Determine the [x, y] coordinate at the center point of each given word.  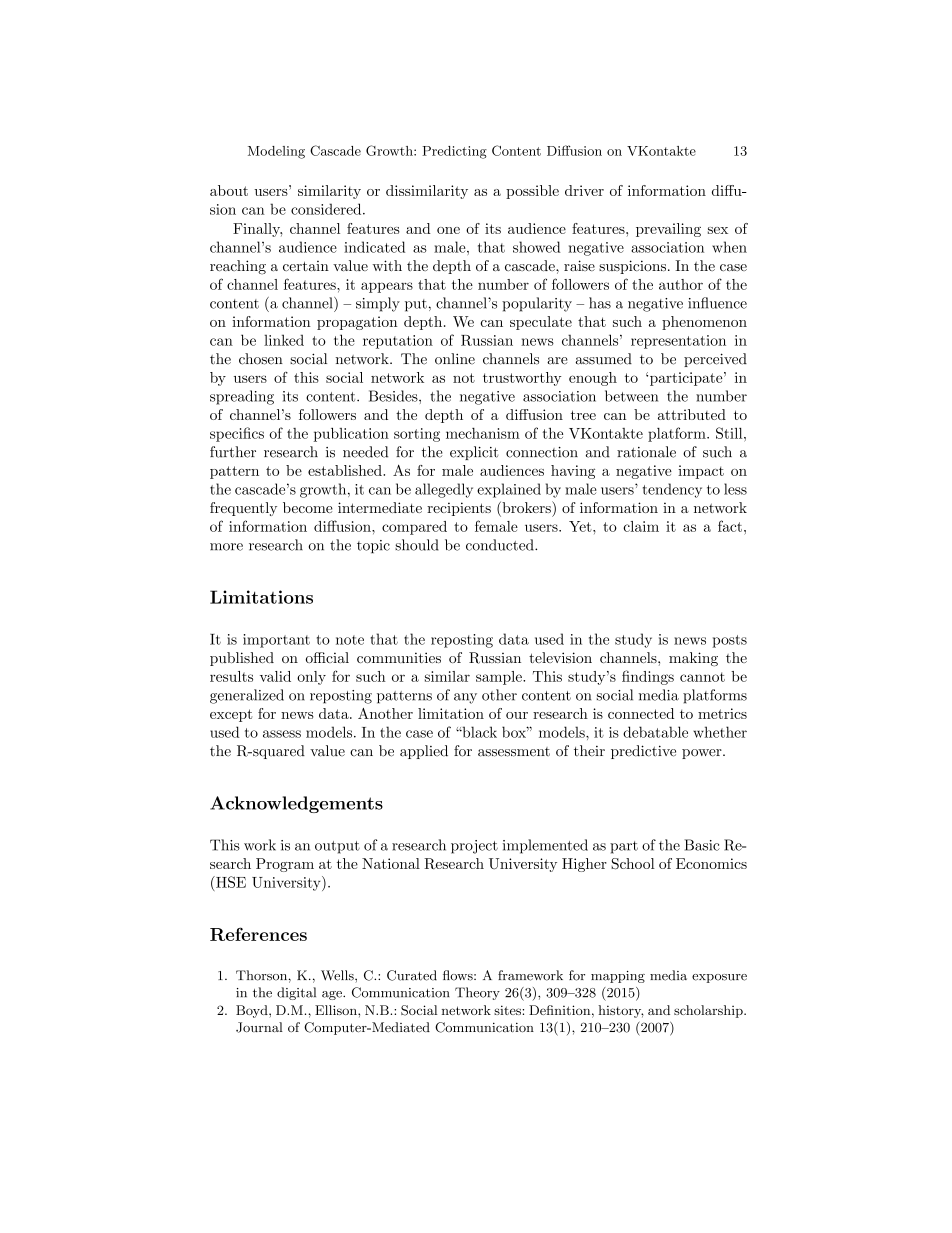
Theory [477, 993]
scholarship [709, 1011]
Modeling [276, 152]
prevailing [668, 230]
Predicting [454, 152]
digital [296, 993]
